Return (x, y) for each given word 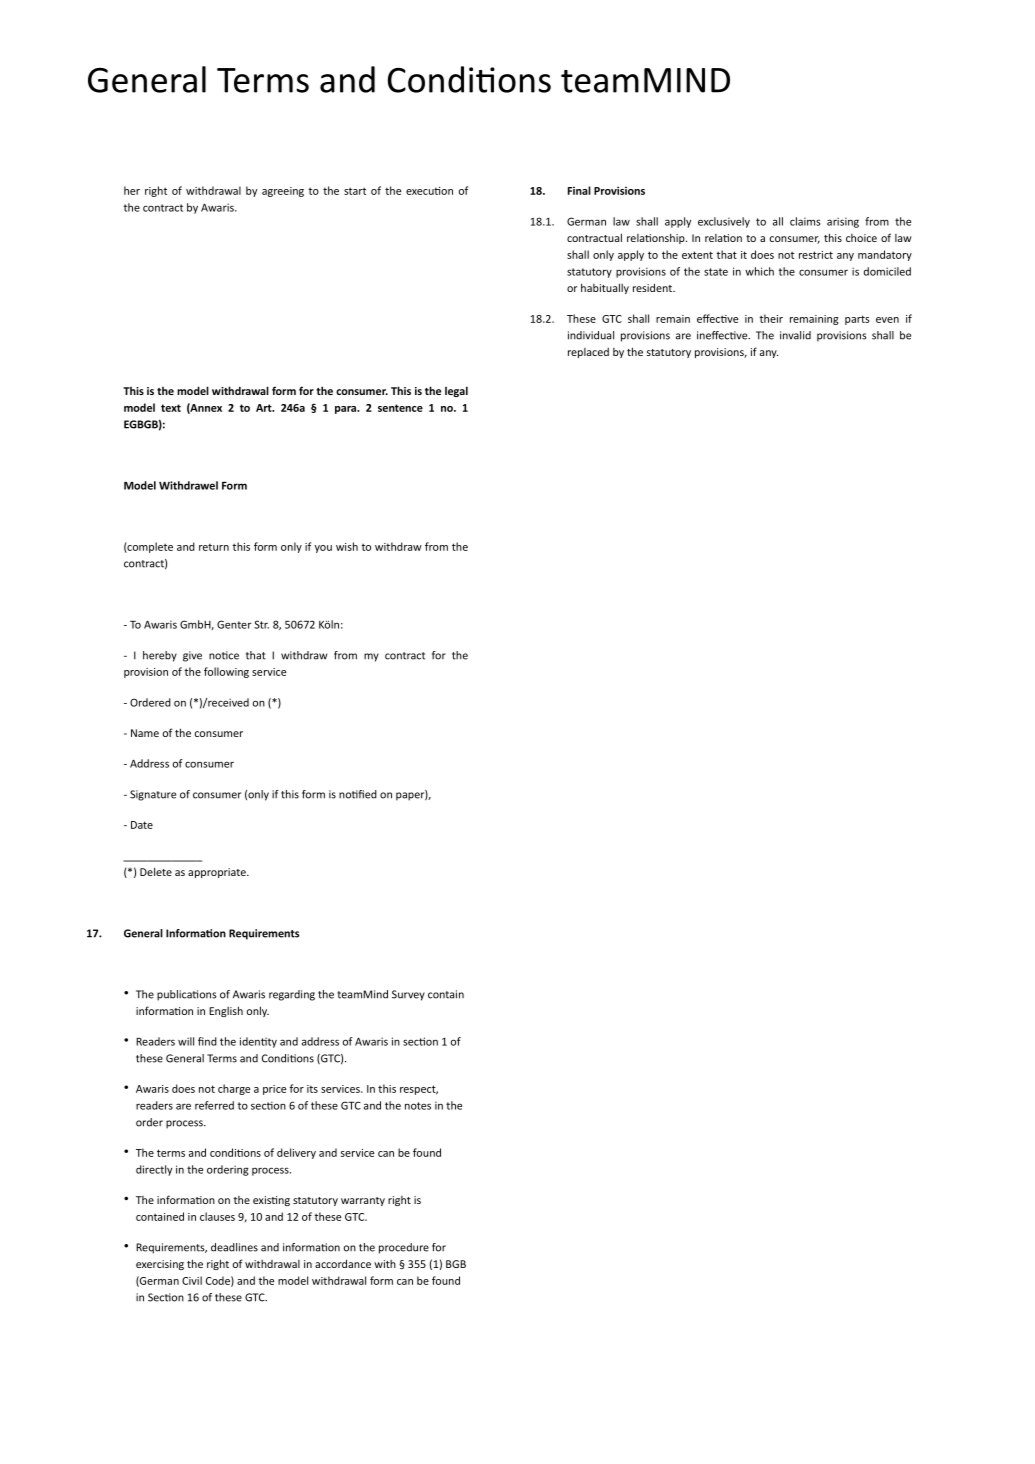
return (214, 547)
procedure (404, 1248)
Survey (408, 995)
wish (347, 546)
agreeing (283, 192)
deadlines (234, 1247)
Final (579, 190)
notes (418, 1106)
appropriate (218, 873)
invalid (795, 335)
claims (805, 221)
